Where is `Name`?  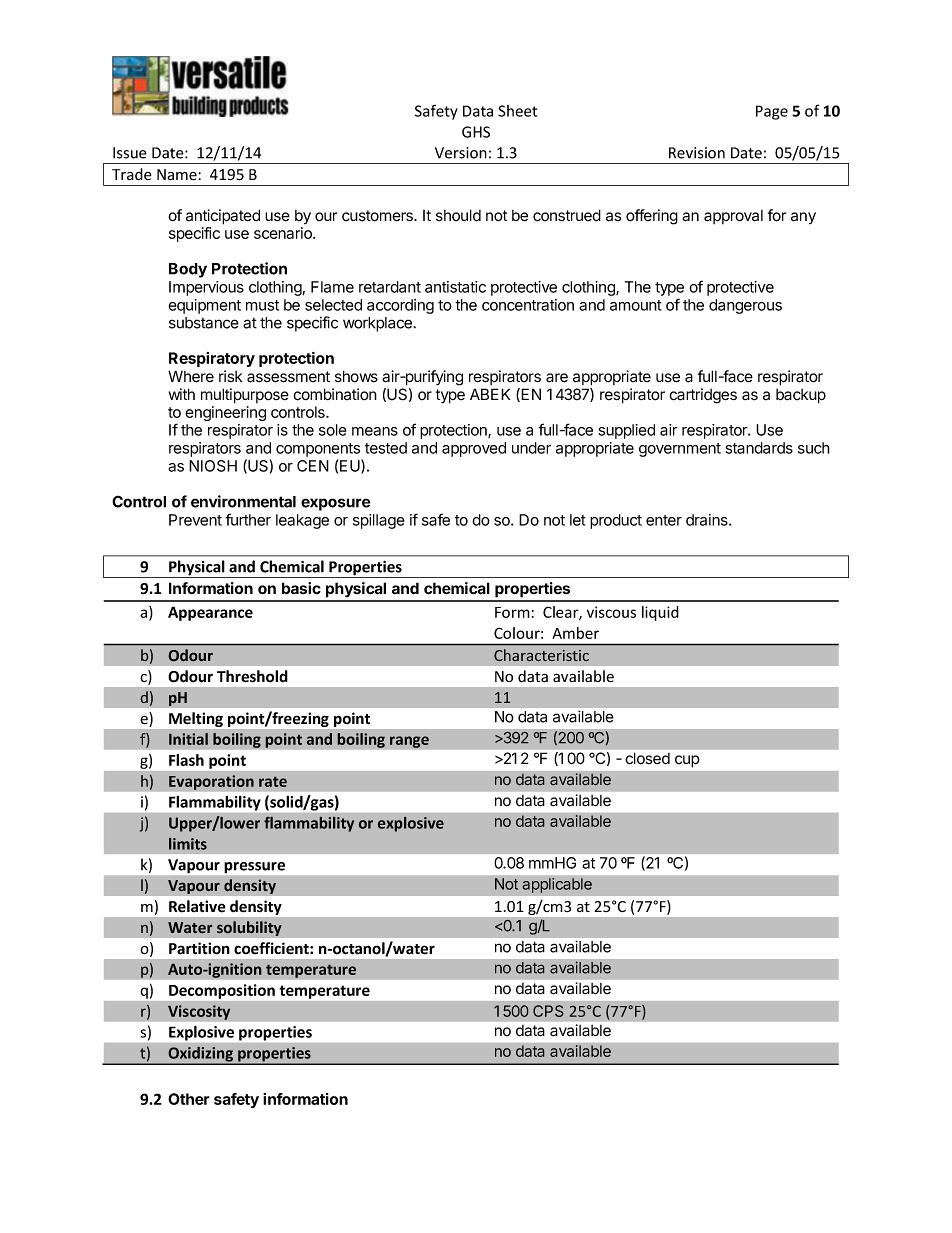 Name is located at coordinates (177, 175).
